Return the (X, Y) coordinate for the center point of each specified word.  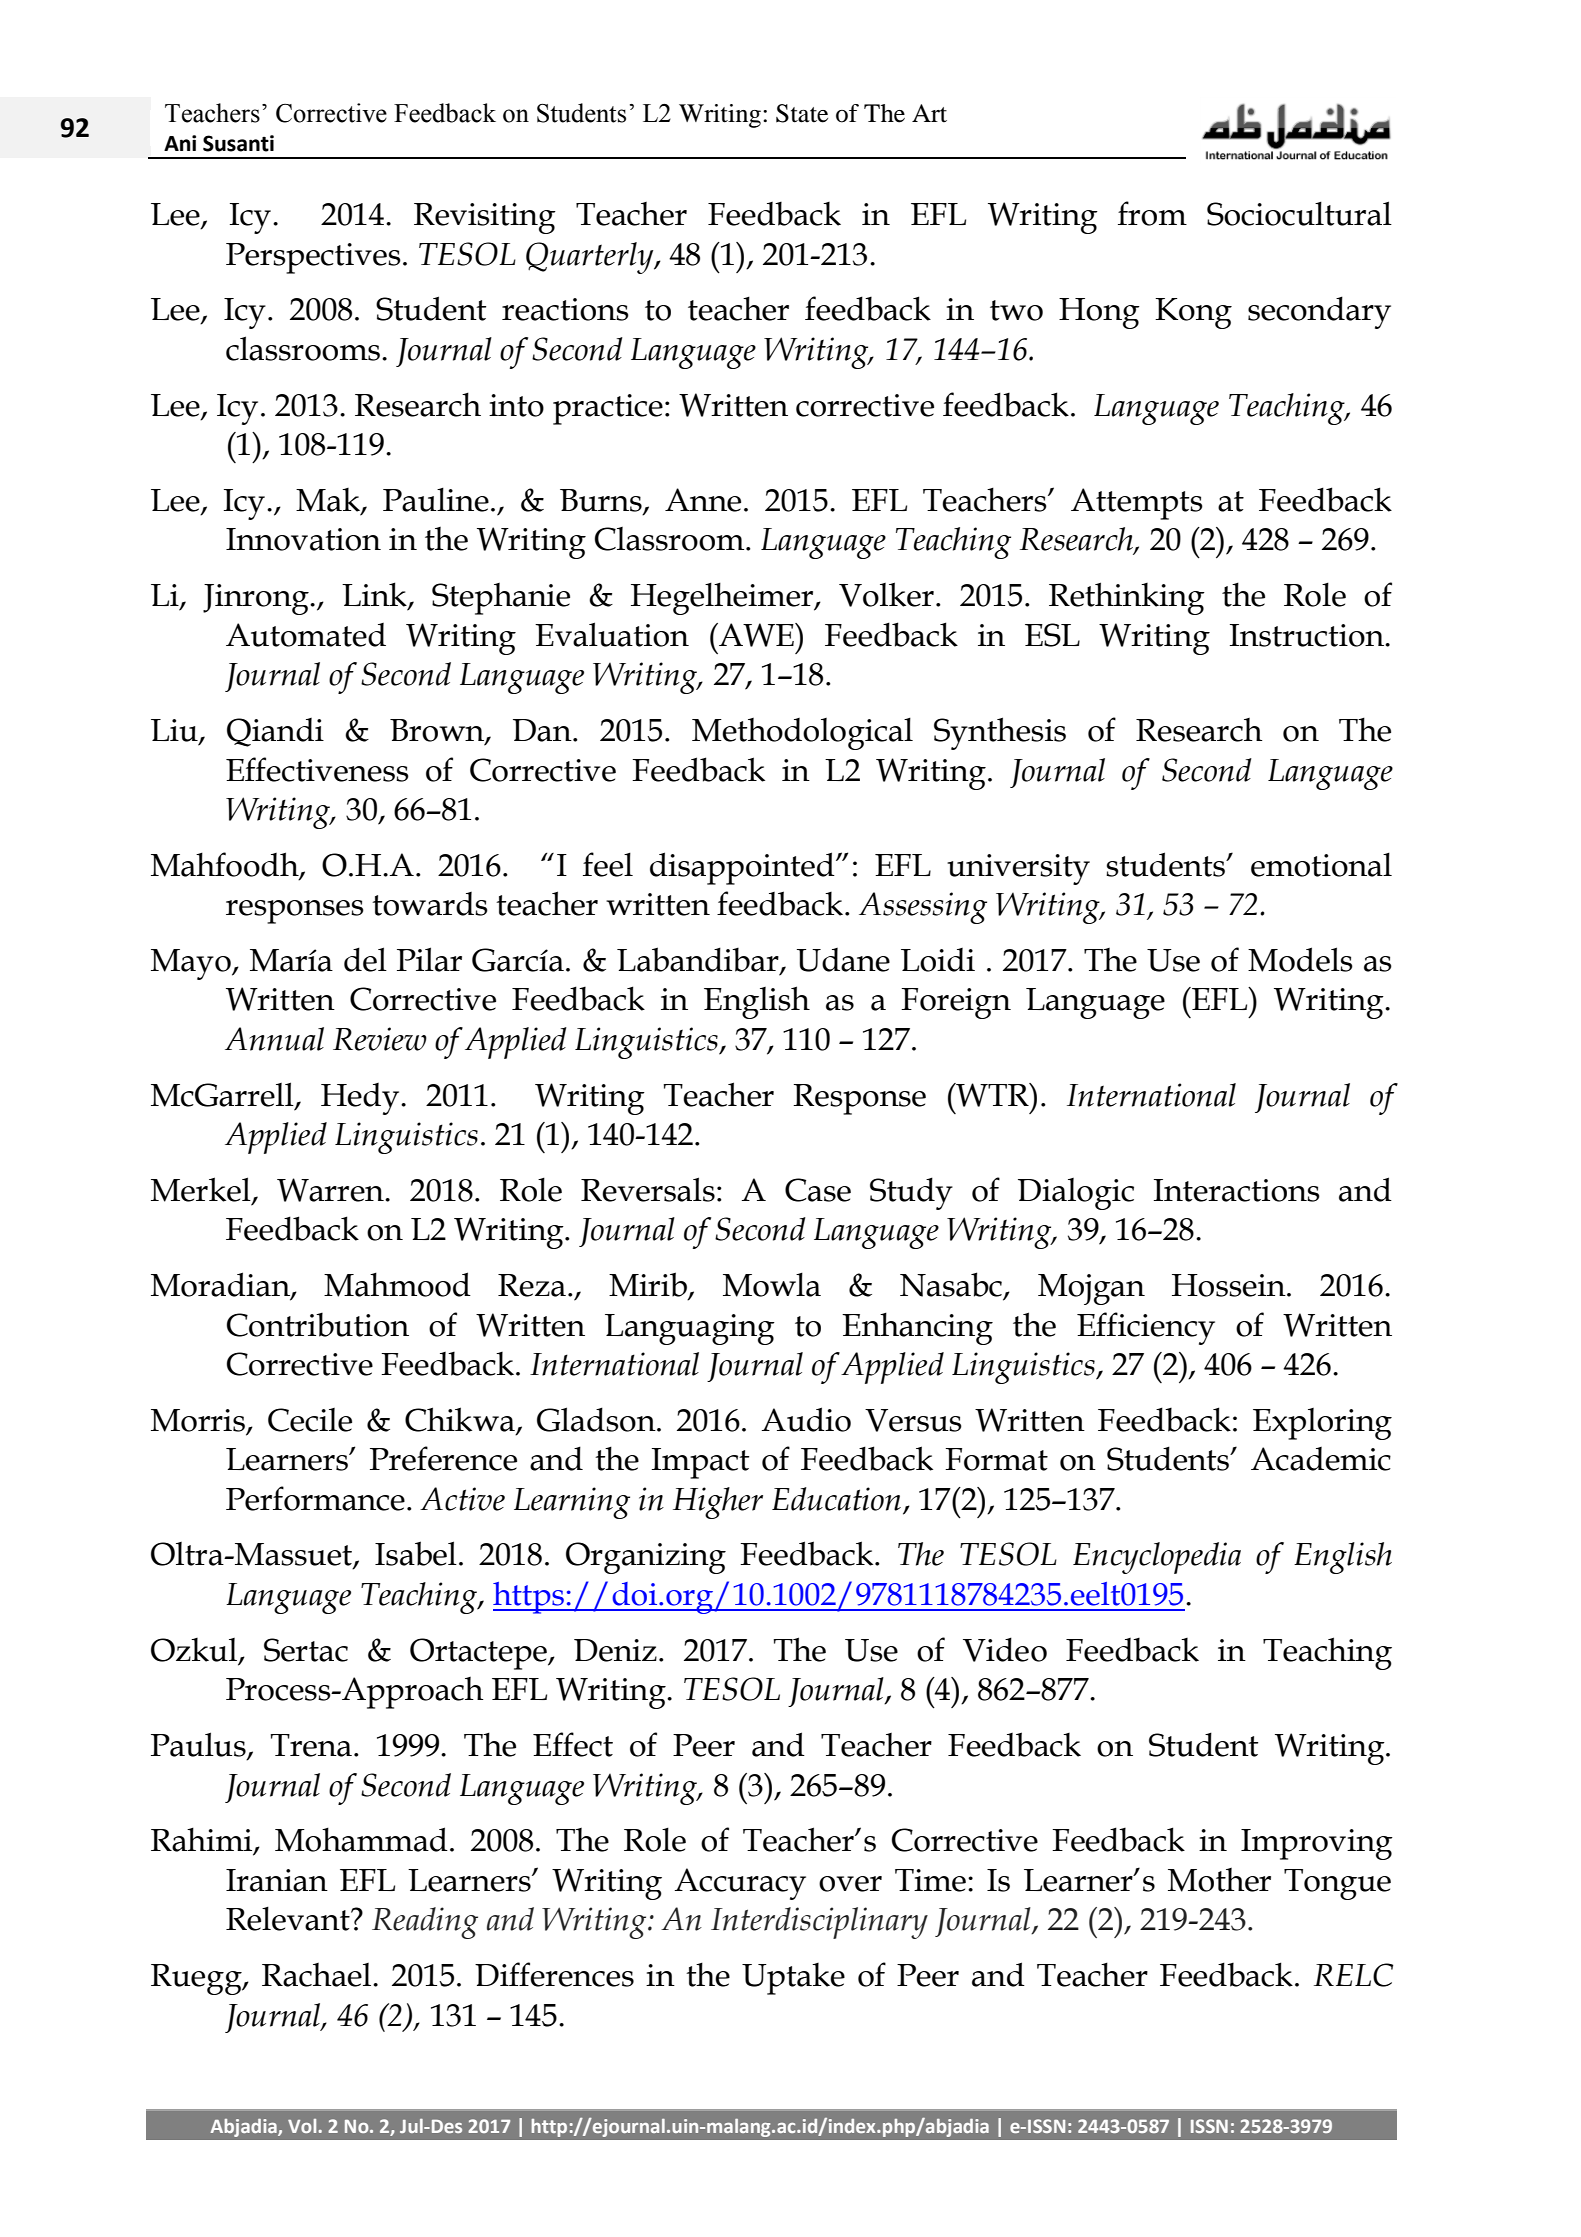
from (1152, 213)
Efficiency (1146, 1328)
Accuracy (740, 1884)
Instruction (1308, 635)
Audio (806, 1419)
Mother (1219, 1880)
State (802, 113)
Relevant (289, 1919)
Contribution (318, 1324)
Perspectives (313, 258)
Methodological (802, 734)
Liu (175, 731)
